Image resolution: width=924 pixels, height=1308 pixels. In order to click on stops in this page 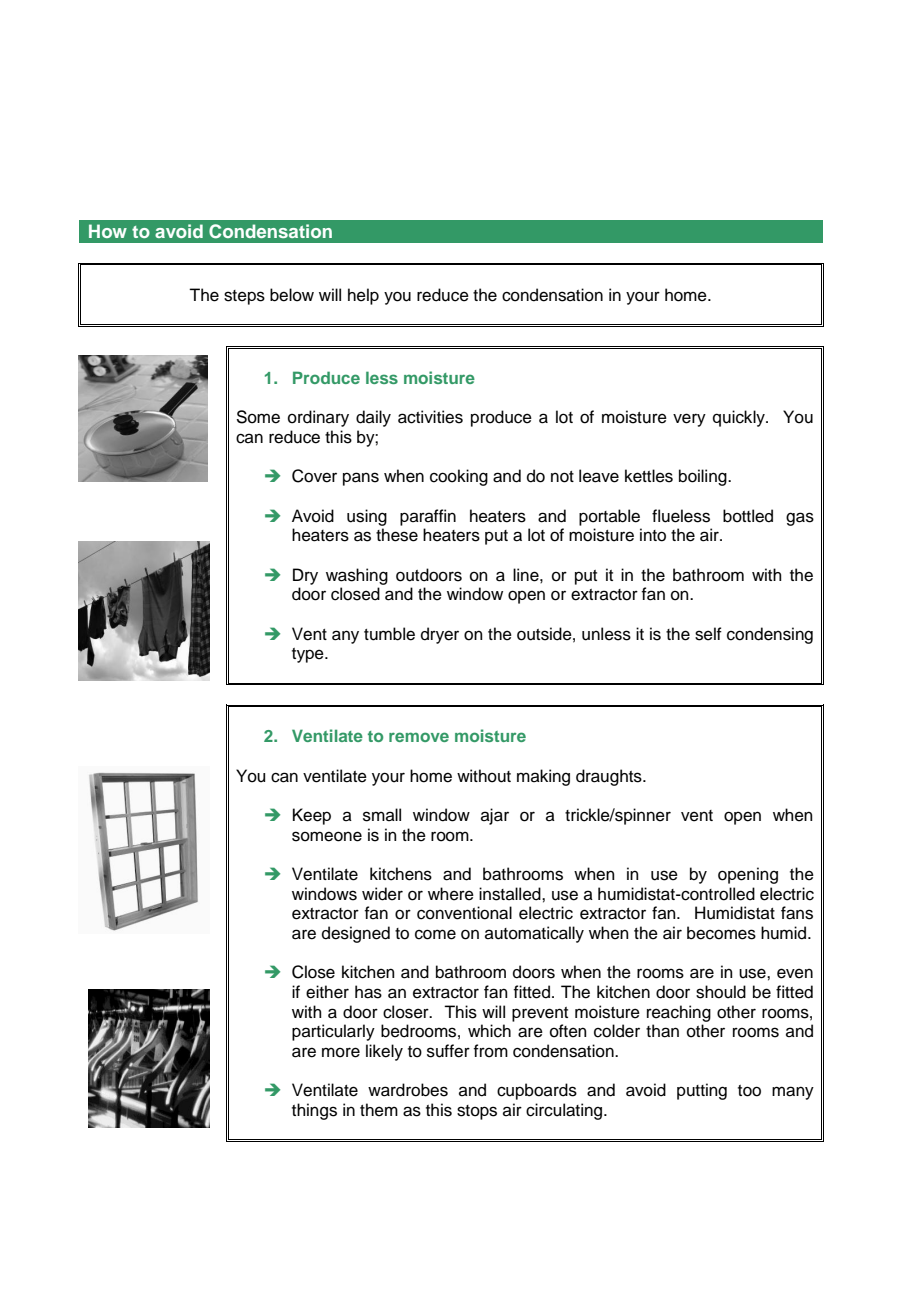, I will do `click(477, 1112)`.
